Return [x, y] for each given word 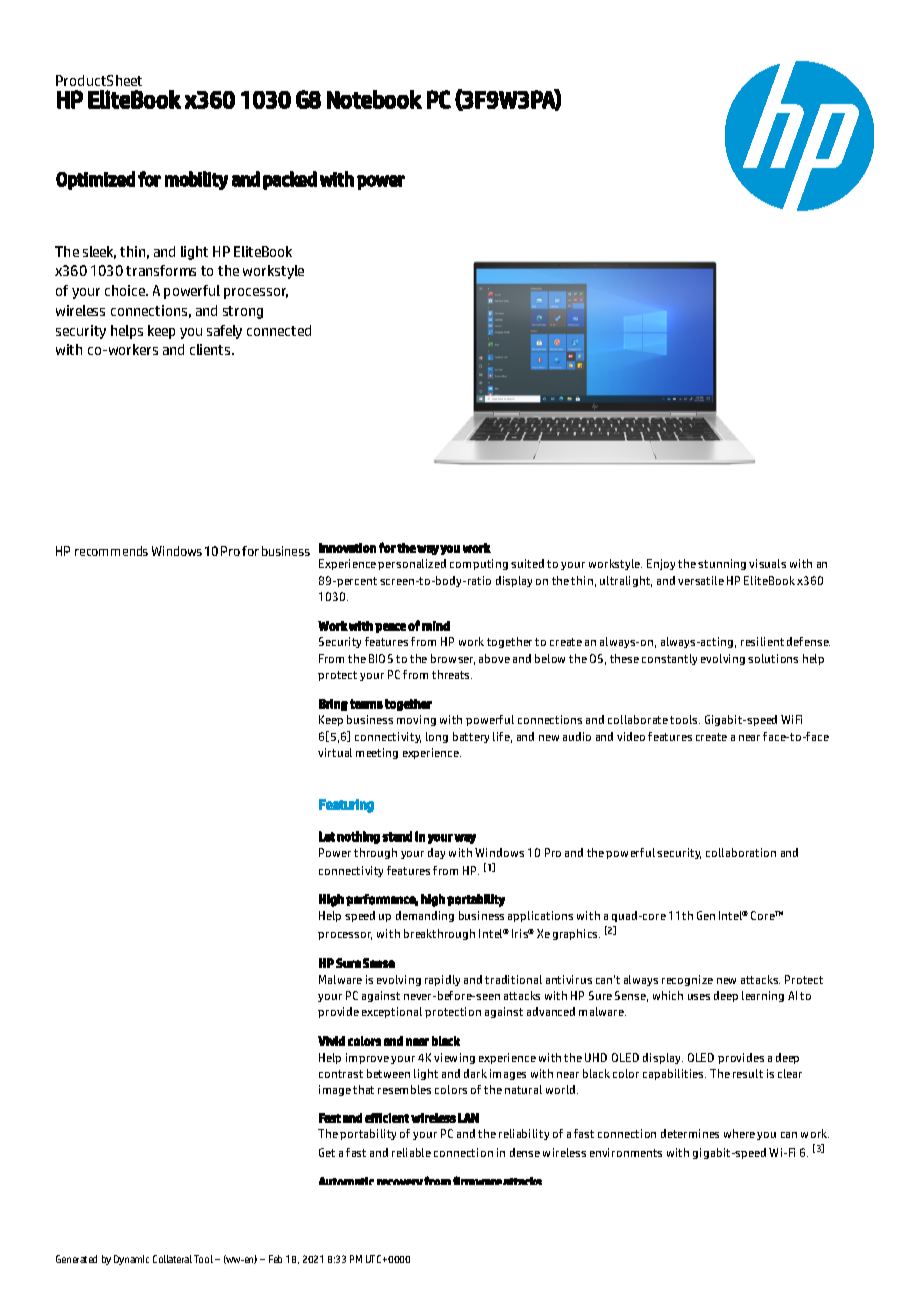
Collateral [172, 1259]
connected [279, 330]
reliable [411, 1152]
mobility [196, 180]
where [739, 1133]
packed [290, 180]
